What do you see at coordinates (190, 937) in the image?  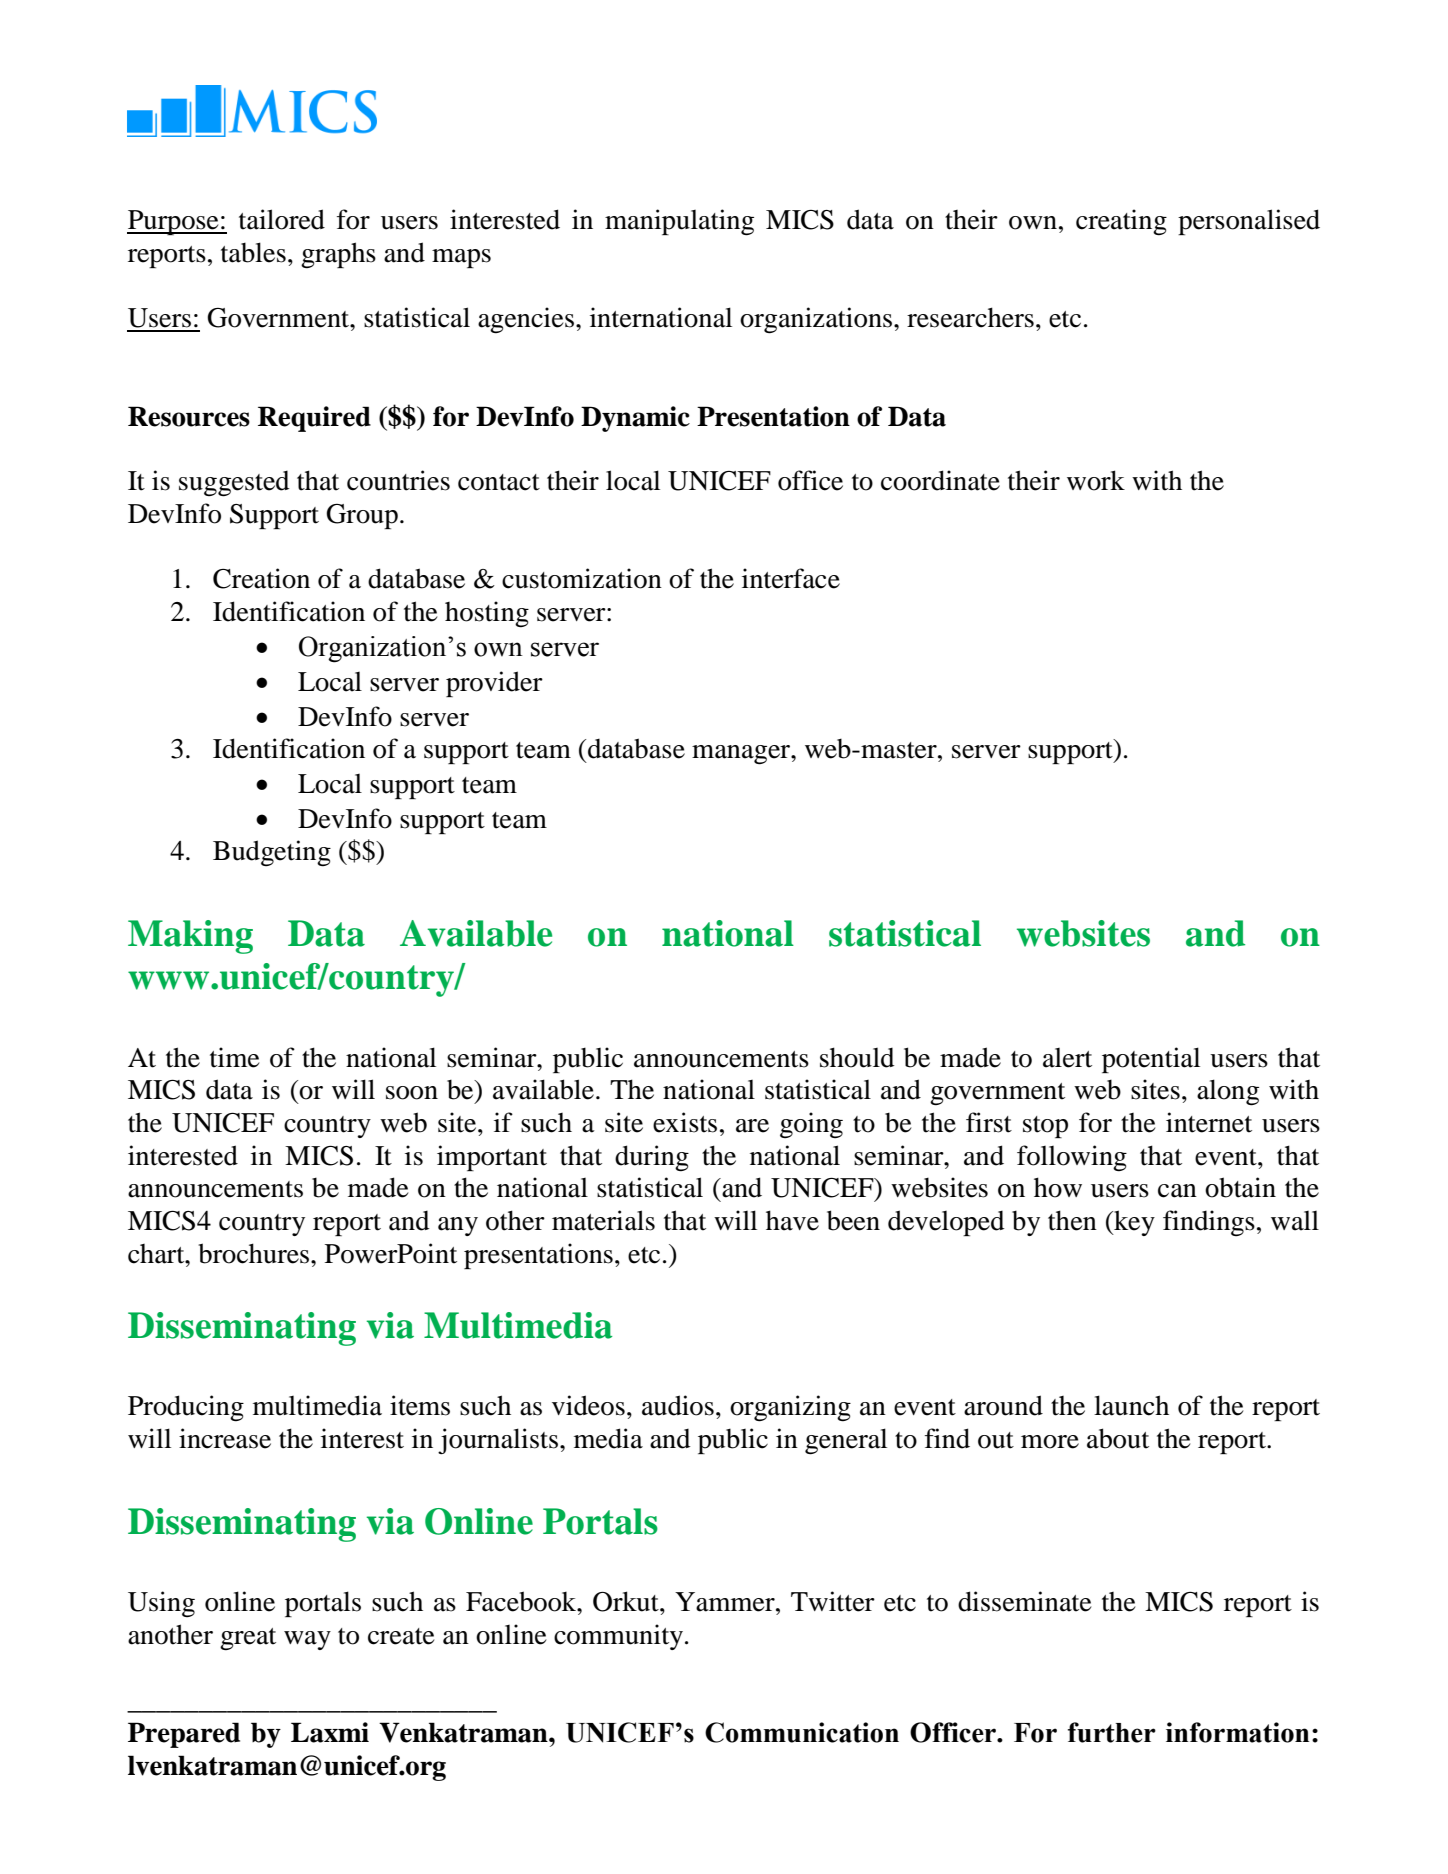 I see `Making` at bounding box center [190, 937].
